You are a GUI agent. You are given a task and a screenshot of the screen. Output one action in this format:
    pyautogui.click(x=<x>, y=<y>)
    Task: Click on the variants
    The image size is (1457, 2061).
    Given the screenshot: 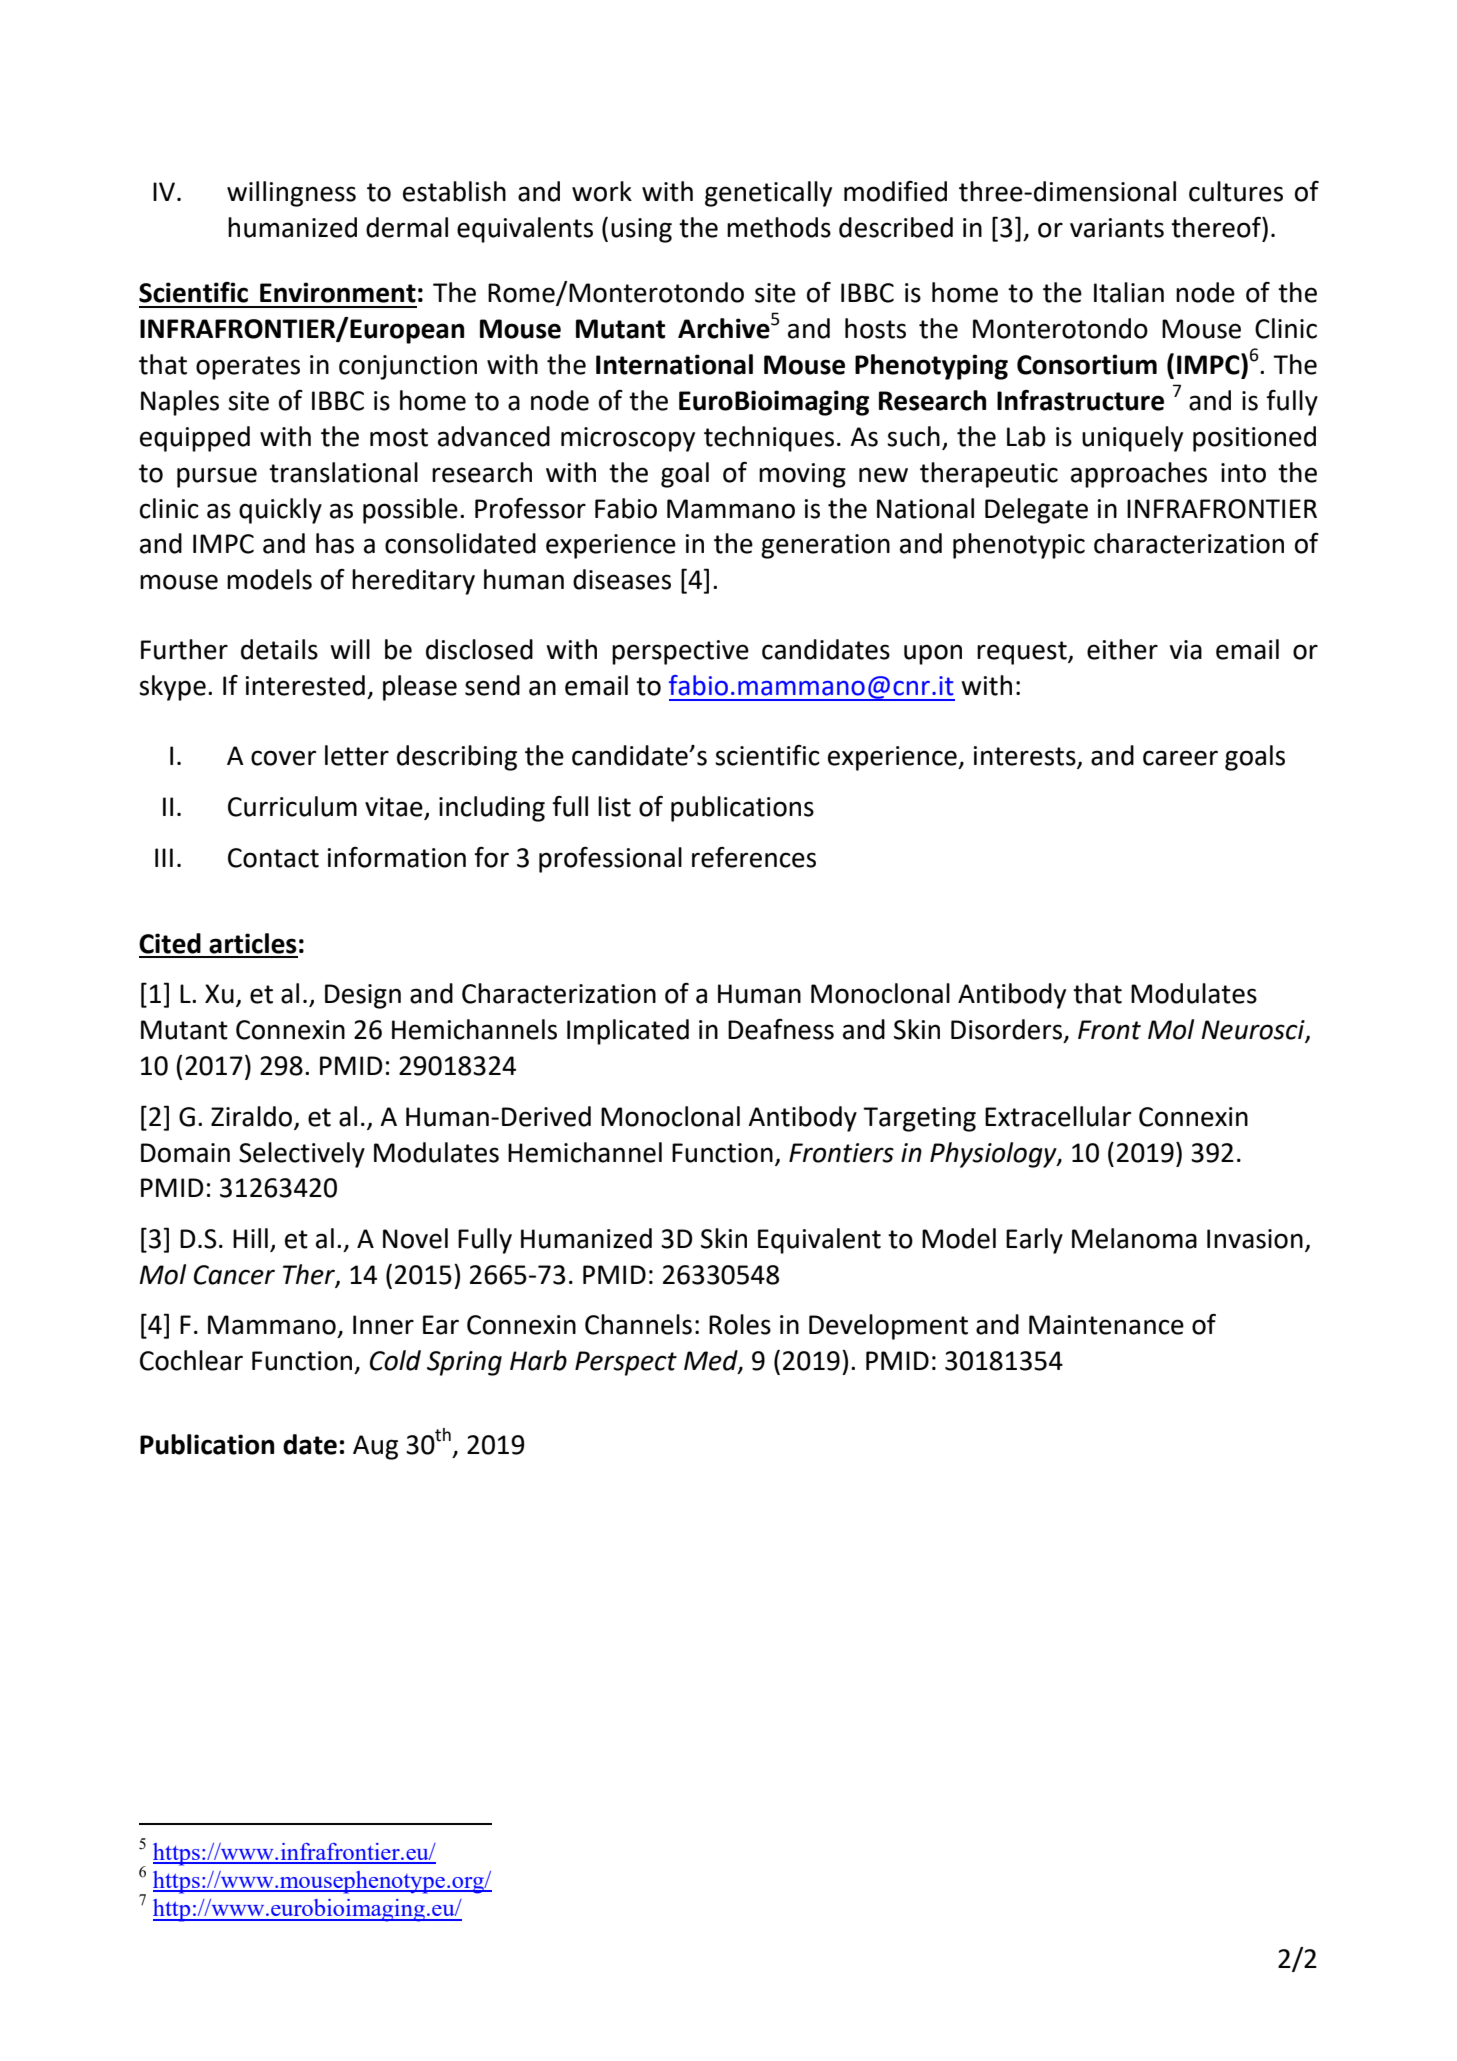 What is the action you would take?
    pyautogui.click(x=1117, y=228)
